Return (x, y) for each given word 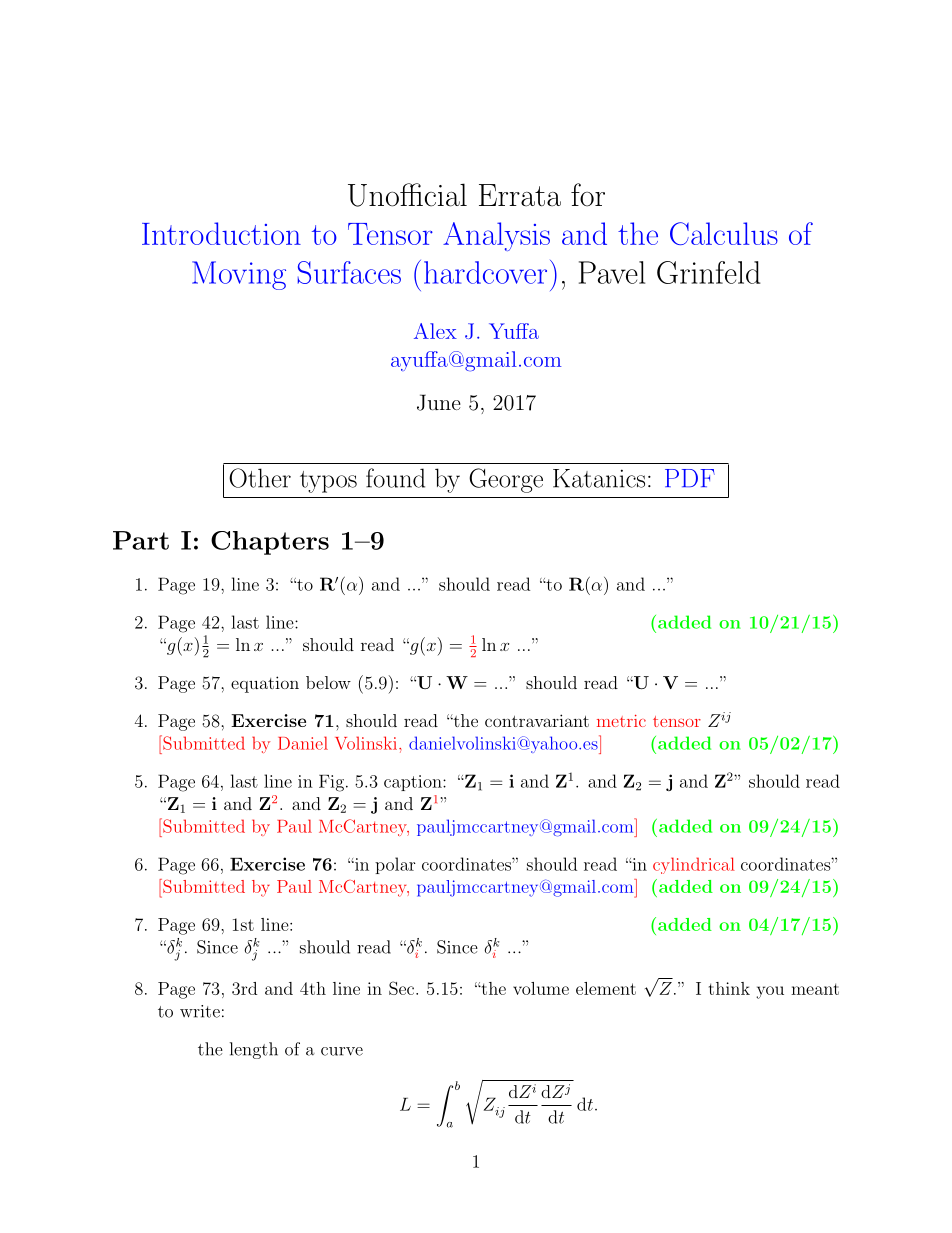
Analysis (496, 236)
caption (414, 783)
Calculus (724, 233)
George (506, 480)
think (729, 988)
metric (621, 721)
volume (541, 988)
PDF (690, 478)
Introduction (221, 233)
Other (260, 478)
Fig (331, 783)
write (200, 1011)
